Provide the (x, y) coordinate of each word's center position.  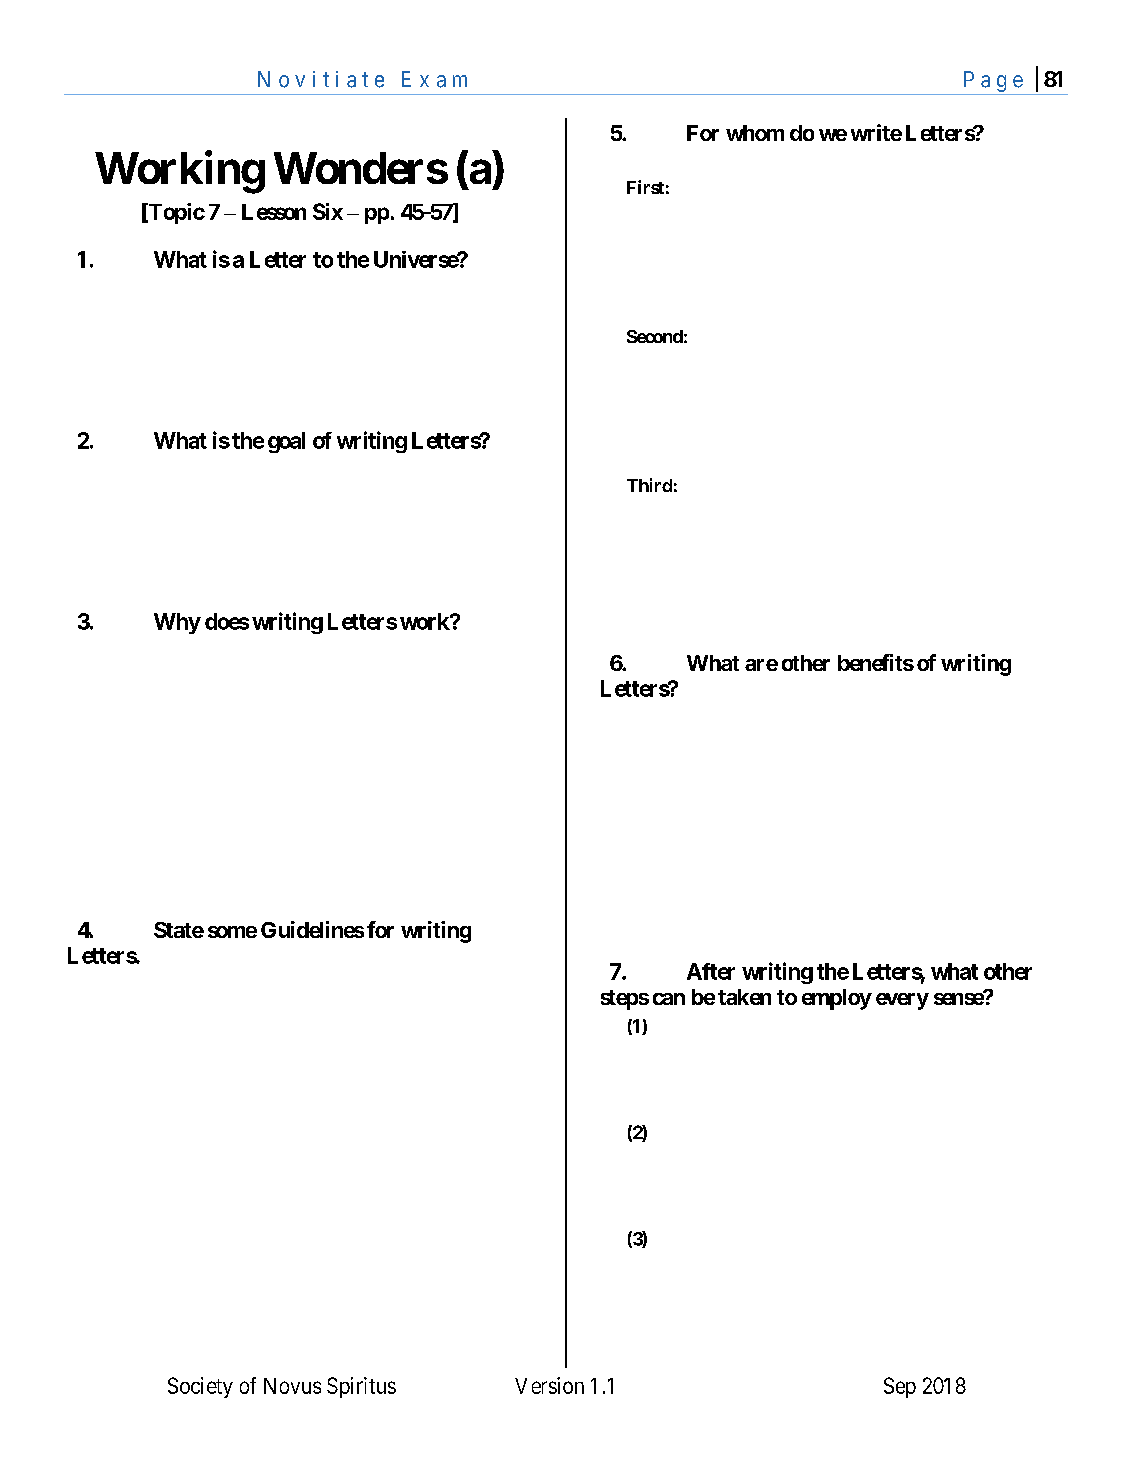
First (645, 187)
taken (744, 997)
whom (755, 133)
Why (177, 623)
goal (286, 442)
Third (649, 485)
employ (837, 999)
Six (328, 211)
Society (200, 1387)
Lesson (274, 212)
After (711, 971)
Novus (292, 1386)
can (669, 999)
